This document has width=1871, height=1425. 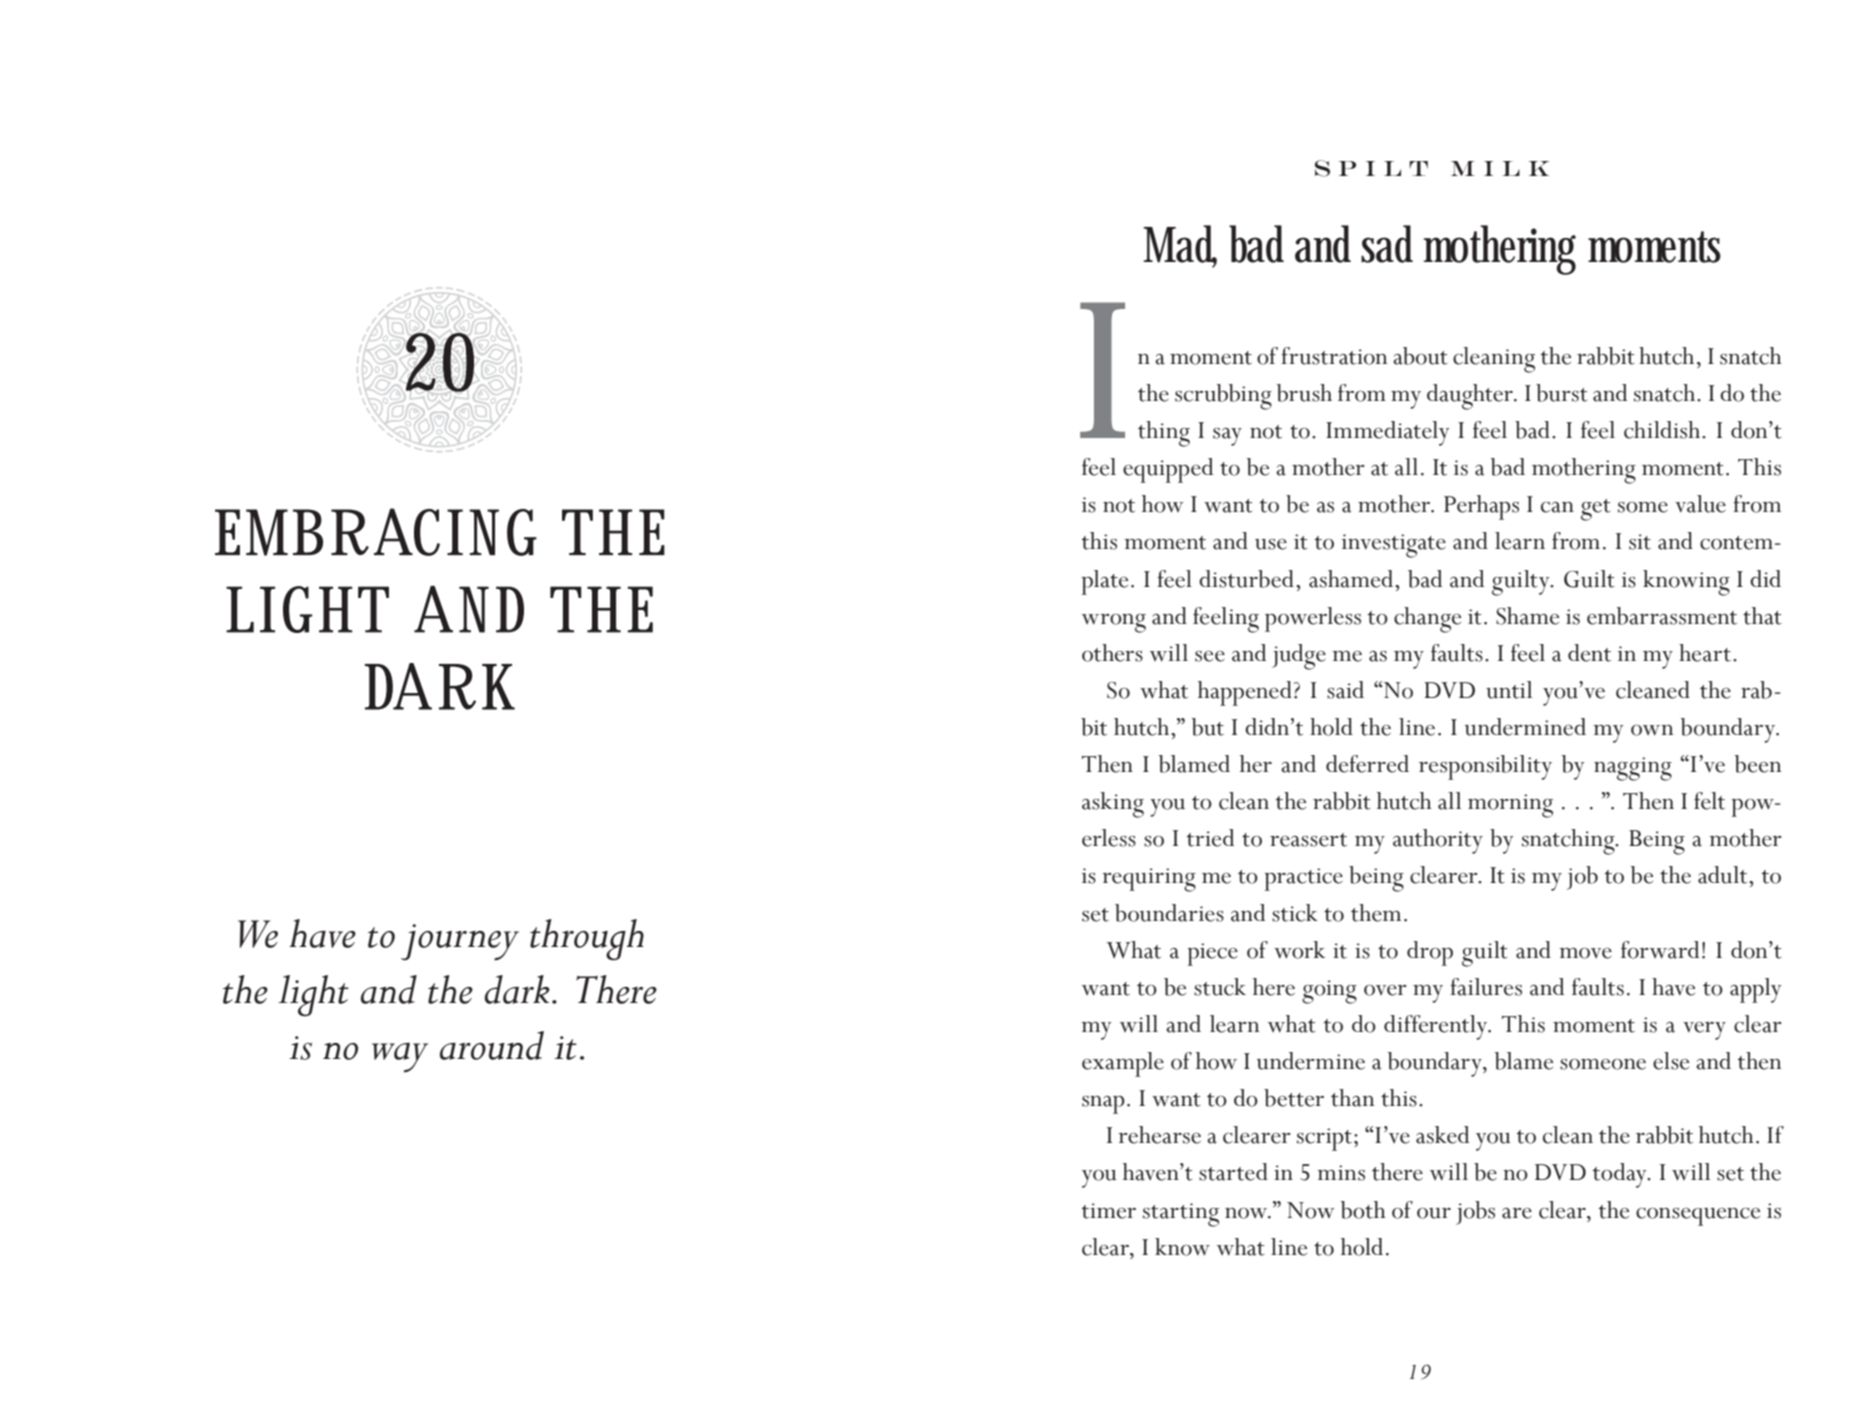 What do you see at coordinates (1112, 653) in the document?
I see `others` at bounding box center [1112, 653].
